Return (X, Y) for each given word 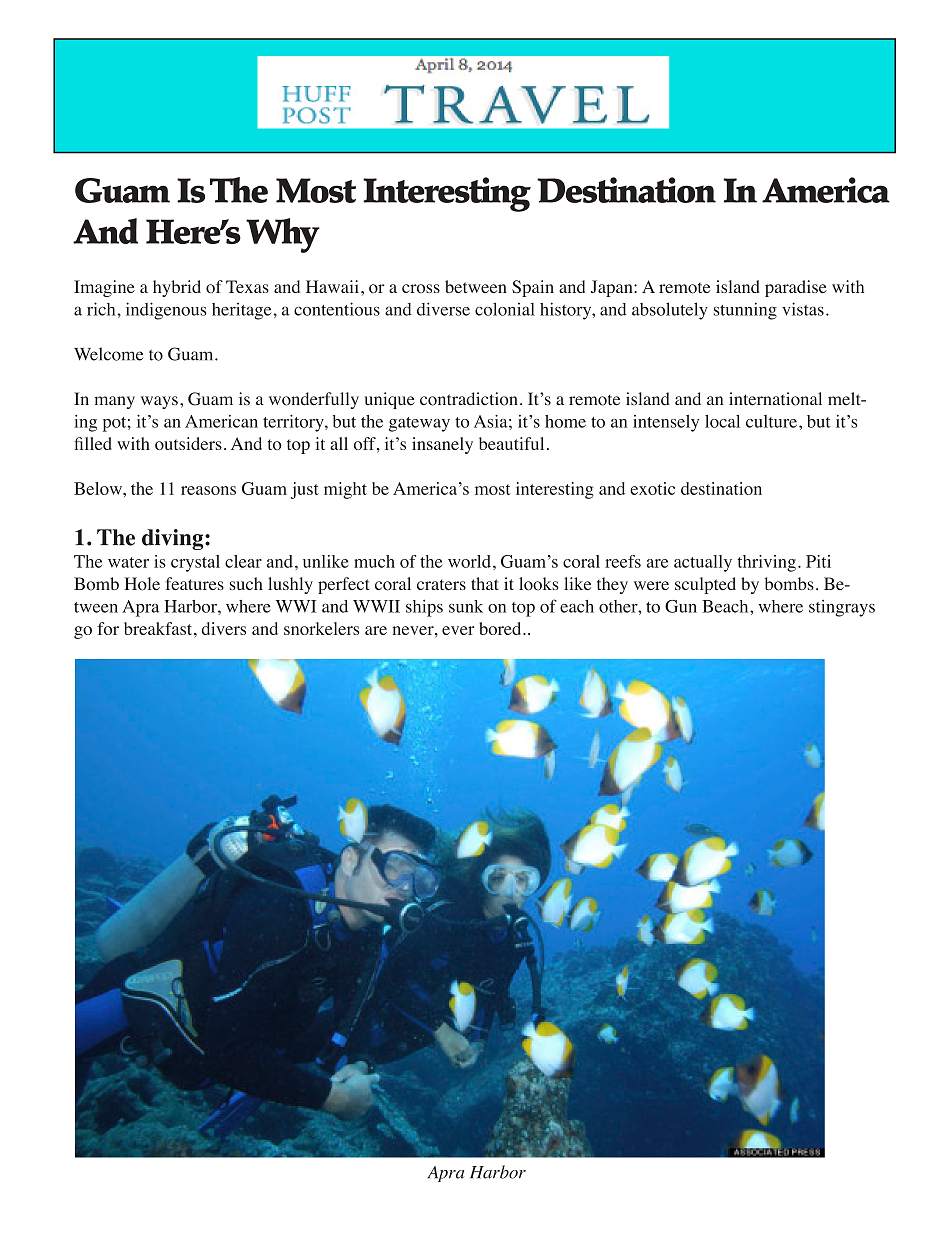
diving (174, 539)
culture (771, 421)
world (469, 561)
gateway (419, 424)
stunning (745, 311)
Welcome (109, 354)
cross (421, 288)
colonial (505, 309)
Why (283, 235)
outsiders (188, 443)
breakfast (158, 628)
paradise (796, 288)
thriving (767, 563)
